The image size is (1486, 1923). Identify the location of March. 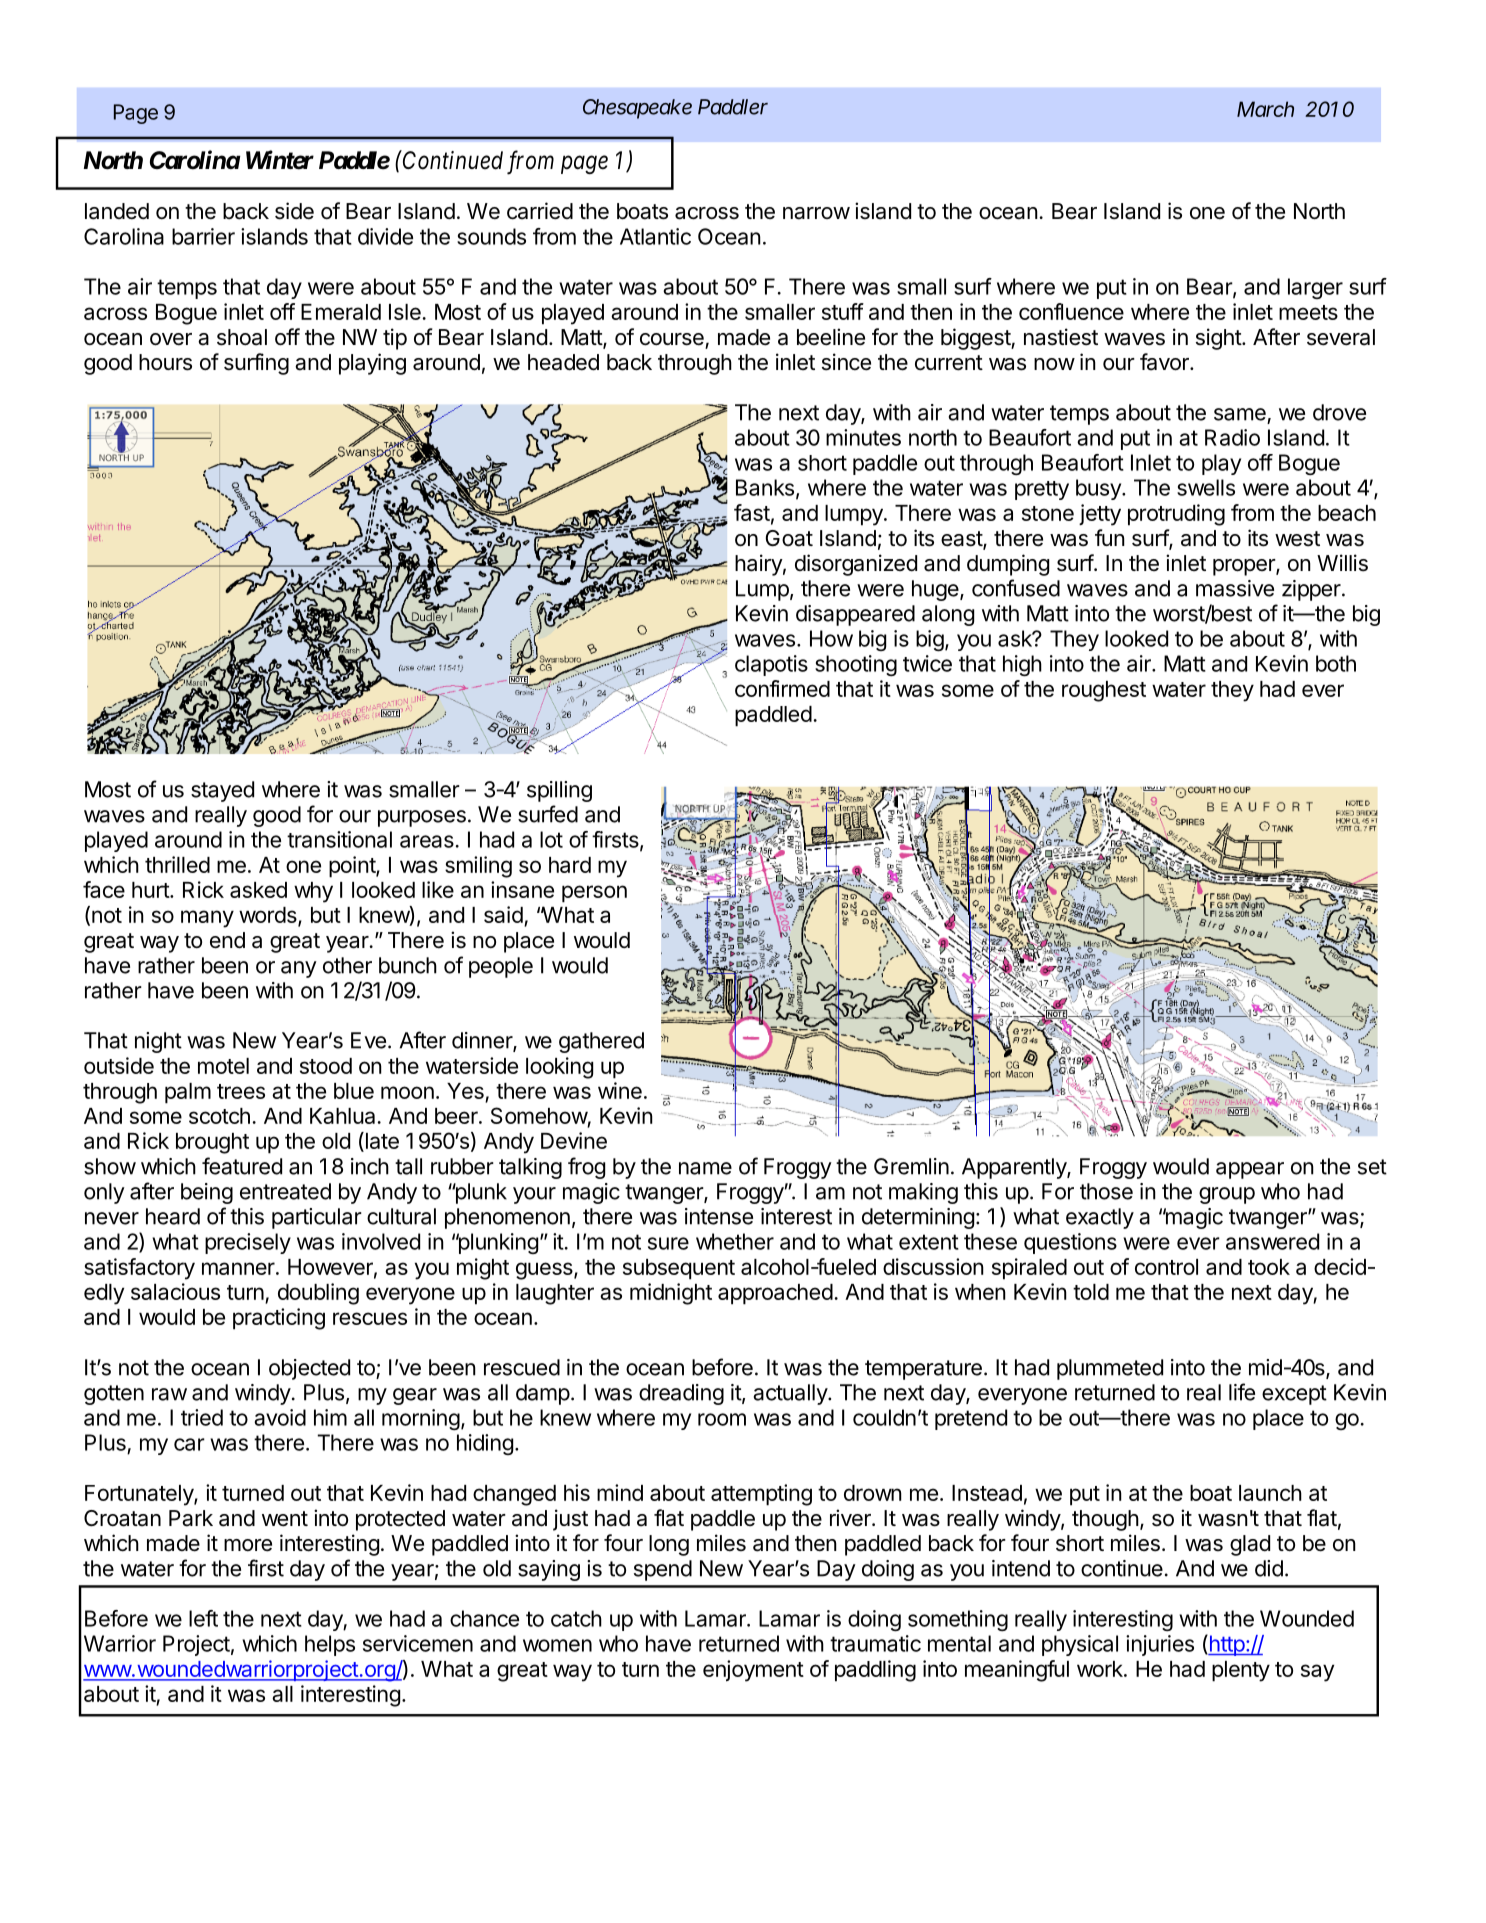
(1265, 109).
